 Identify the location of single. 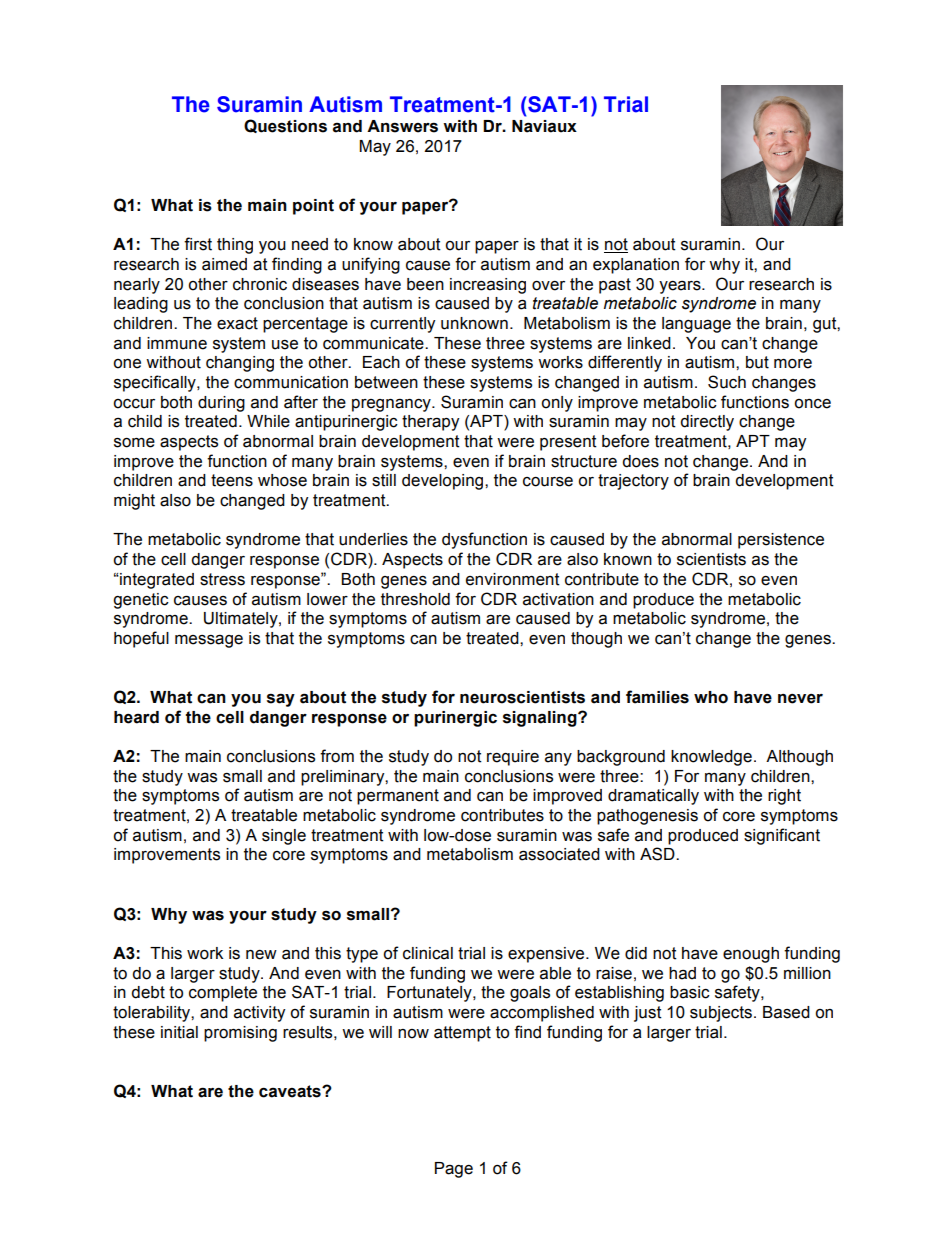
(284, 837).
